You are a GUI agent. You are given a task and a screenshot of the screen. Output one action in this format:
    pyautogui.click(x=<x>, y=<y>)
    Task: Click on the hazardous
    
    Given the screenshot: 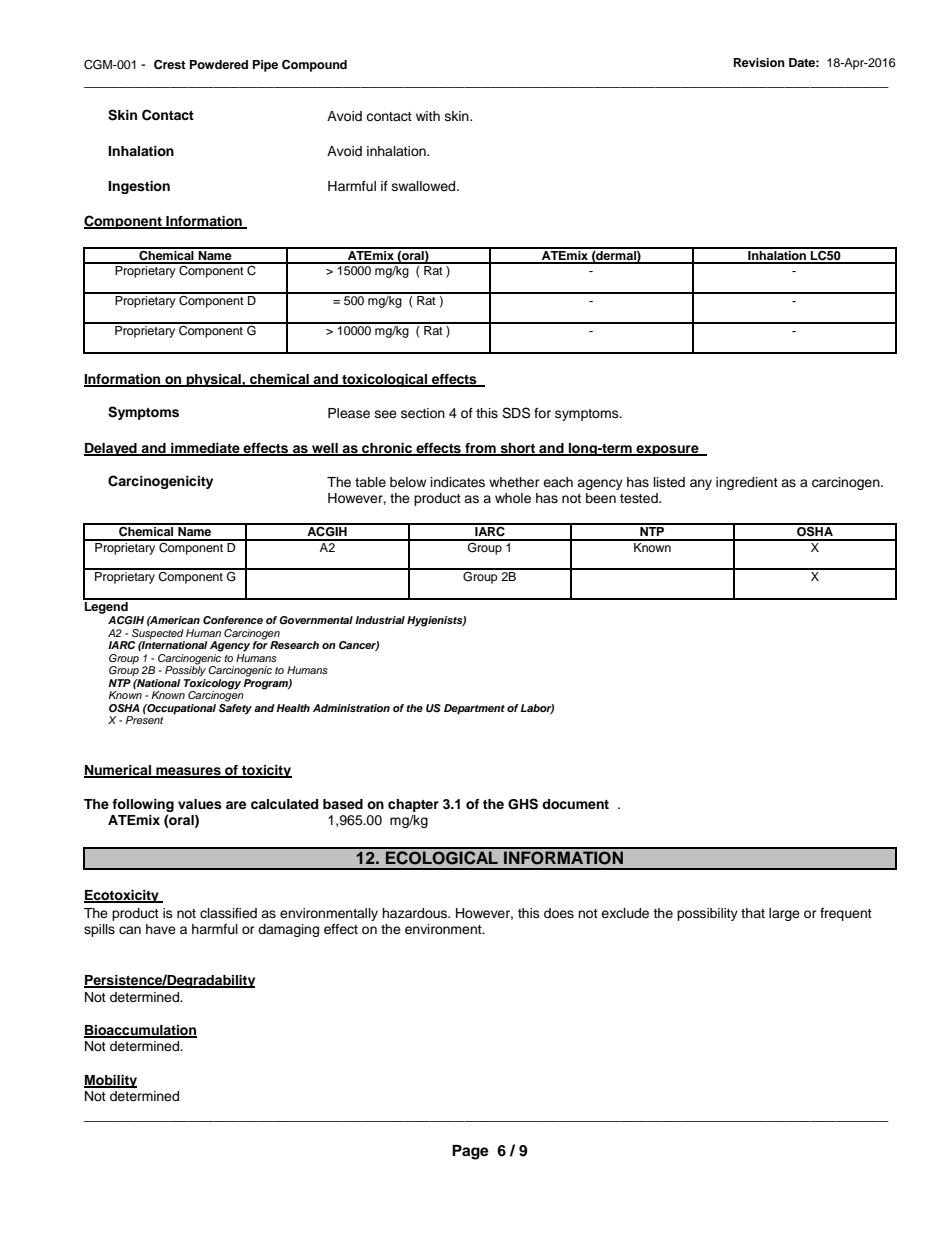 What is the action you would take?
    pyautogui.click(x=415, y=913)
